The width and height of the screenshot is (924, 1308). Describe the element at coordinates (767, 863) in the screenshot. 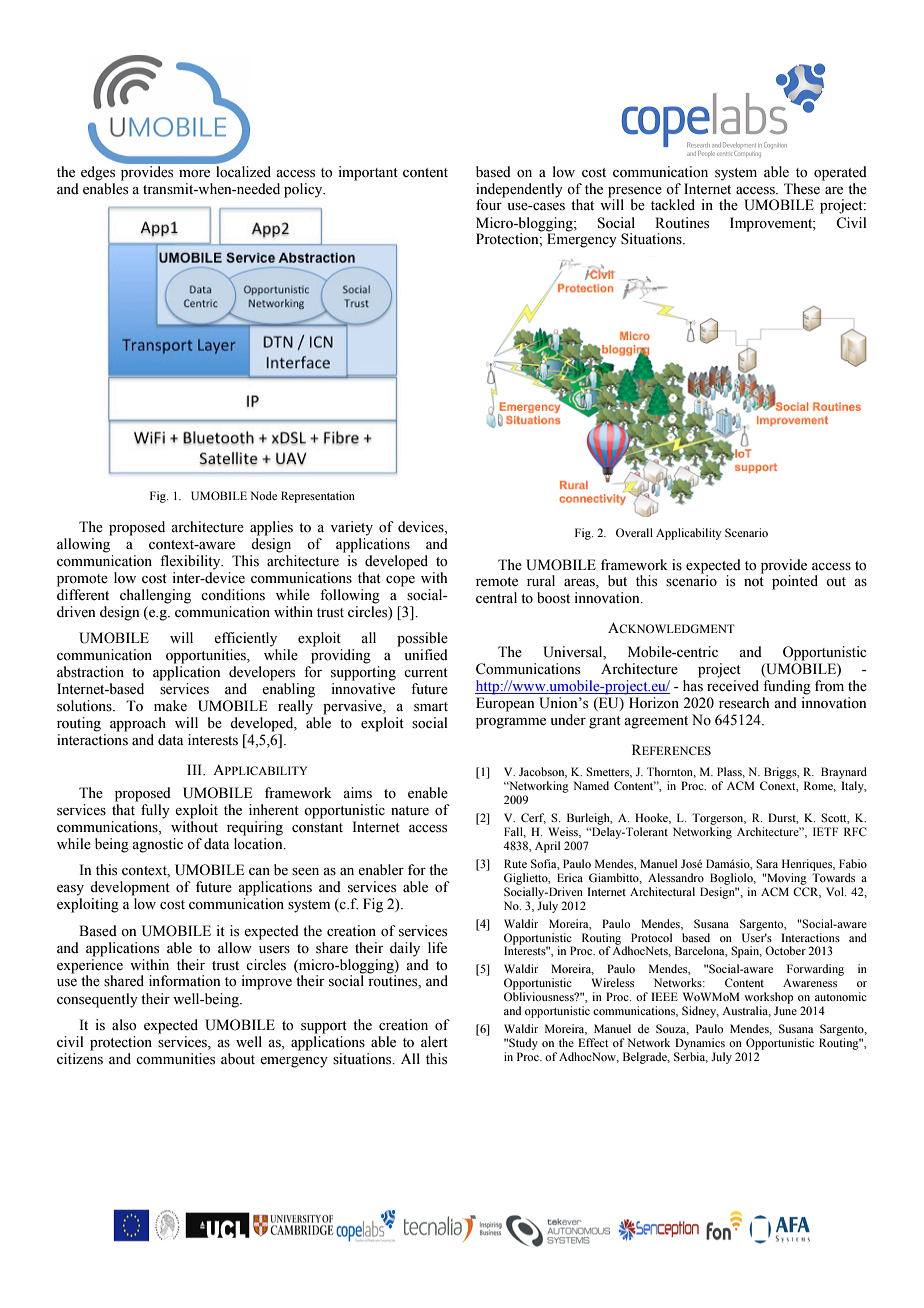

I see `Sara` at that location.
